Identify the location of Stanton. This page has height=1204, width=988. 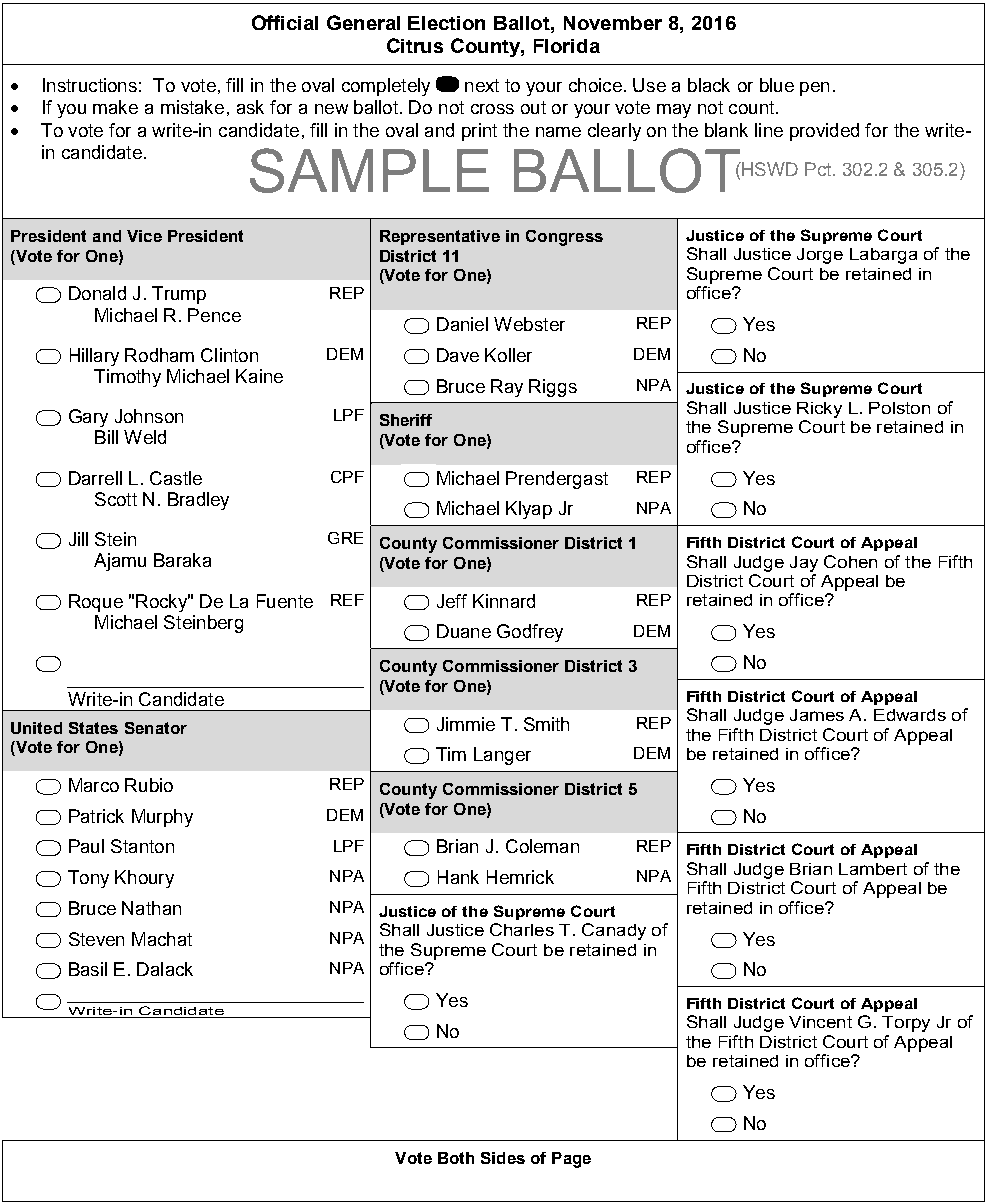
(142, 846).
